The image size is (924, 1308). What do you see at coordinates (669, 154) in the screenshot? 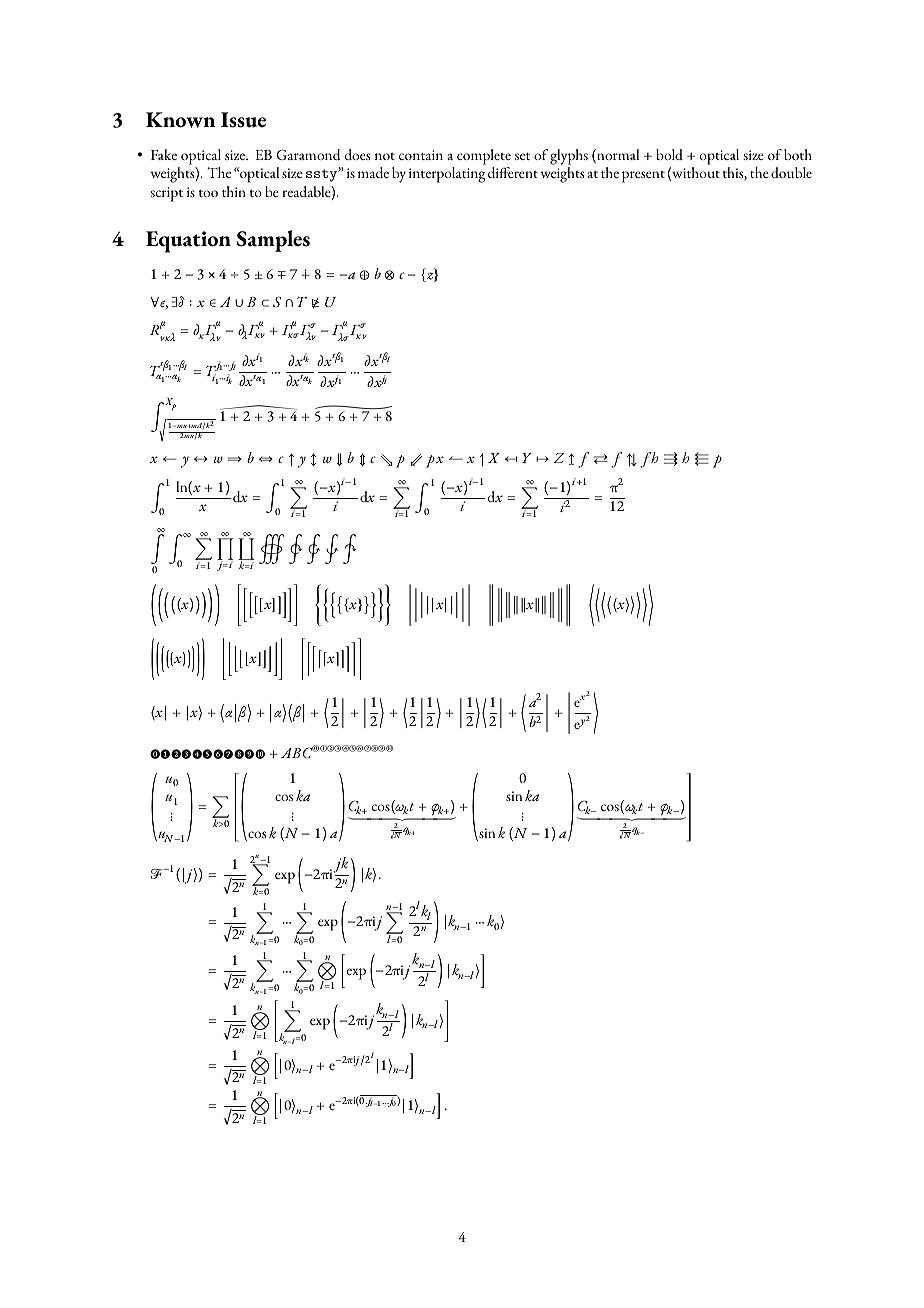
I see `bold` at bounding box center [669, 154].
